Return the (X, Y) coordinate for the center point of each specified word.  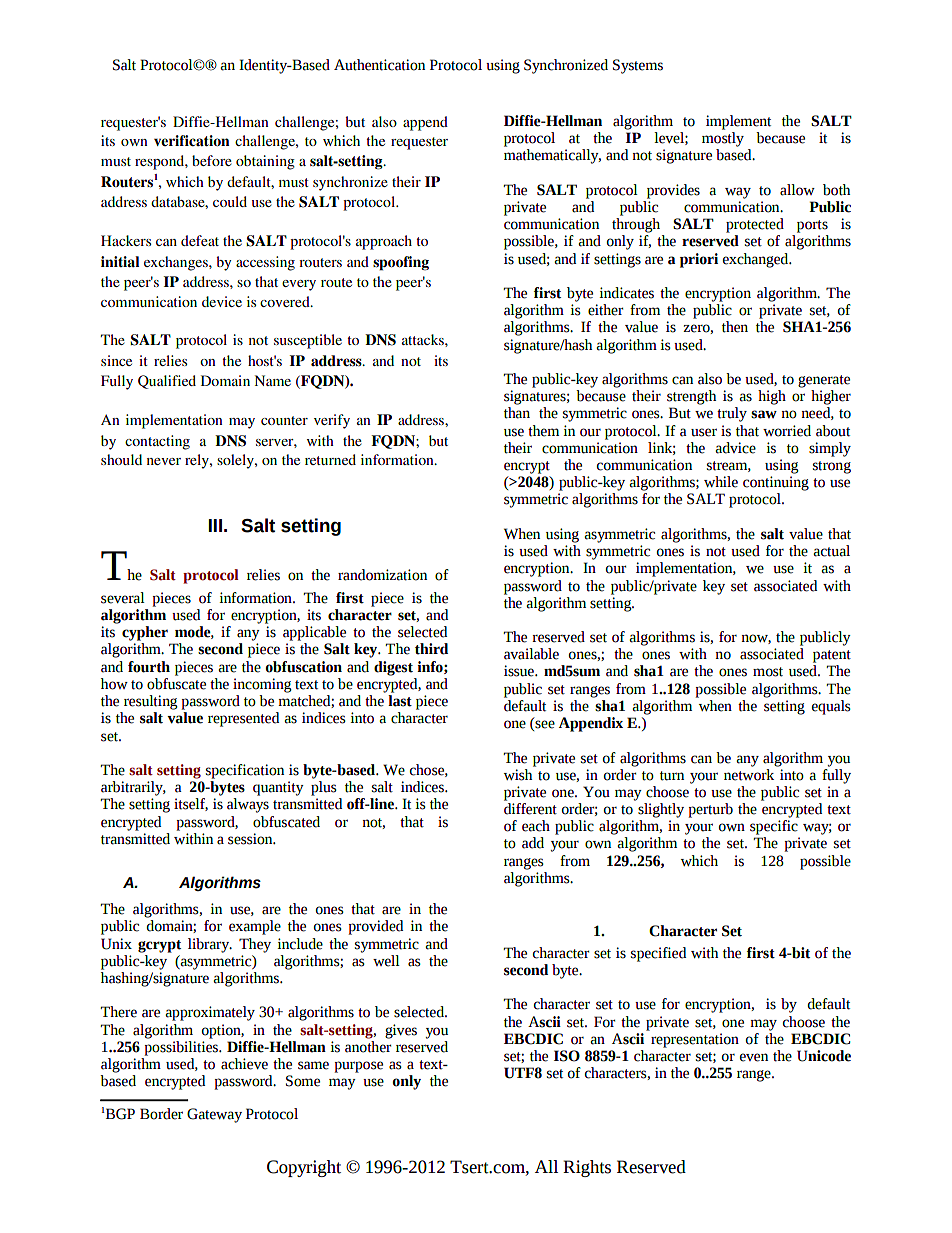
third (431, 649)
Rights (587, 1168)
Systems (638, 66)
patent (832, 656)
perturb (710, 810)
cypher (145, 633)
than (517, 413)
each (536, 826)
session (251, 839)
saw (764, 414)
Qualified (167, 382)
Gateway (214, 1115)
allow (797, 190)
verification (192, 140)
